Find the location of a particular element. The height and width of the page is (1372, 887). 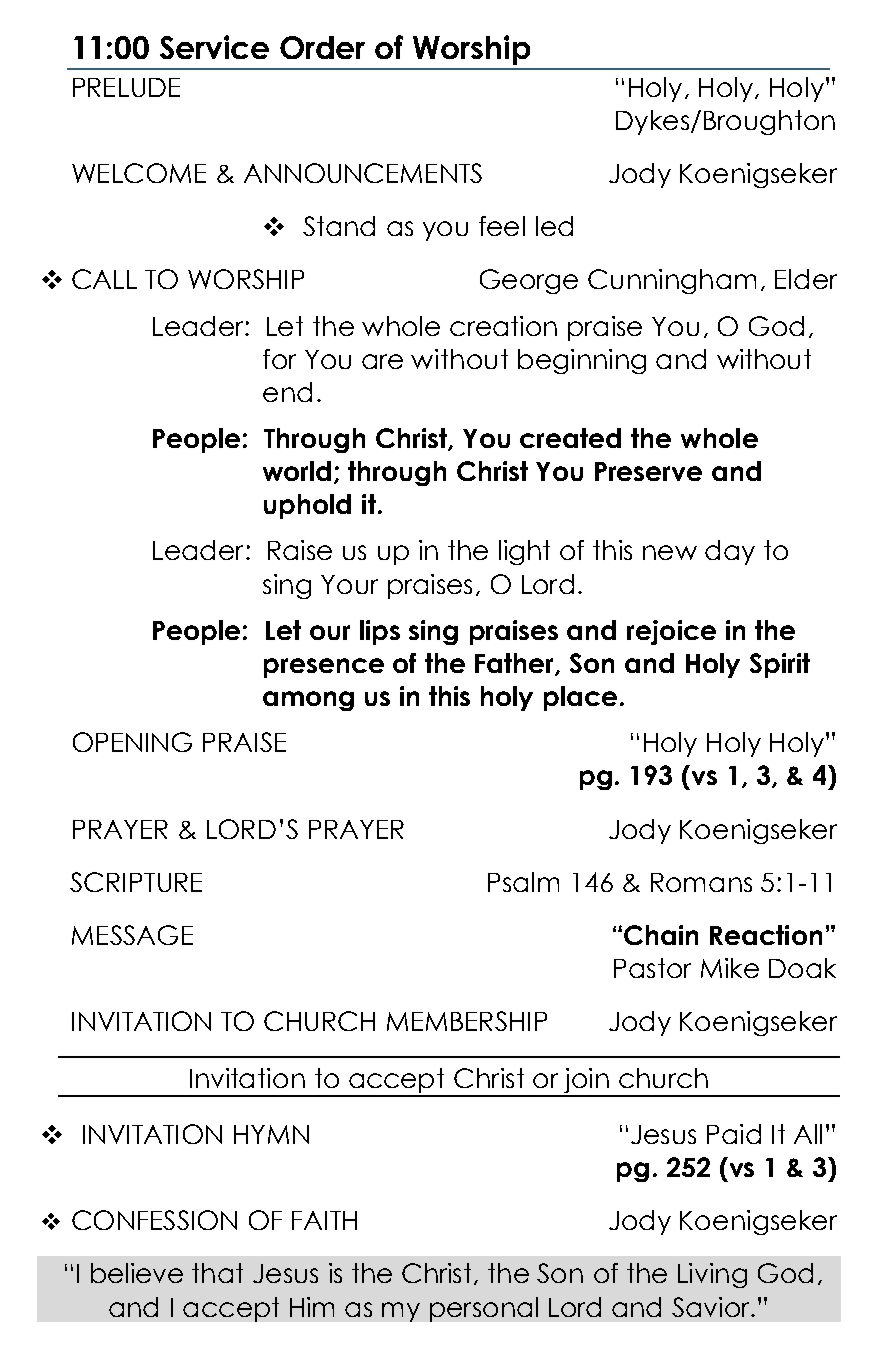

Cunningham is located at coordinates (672, 281).
